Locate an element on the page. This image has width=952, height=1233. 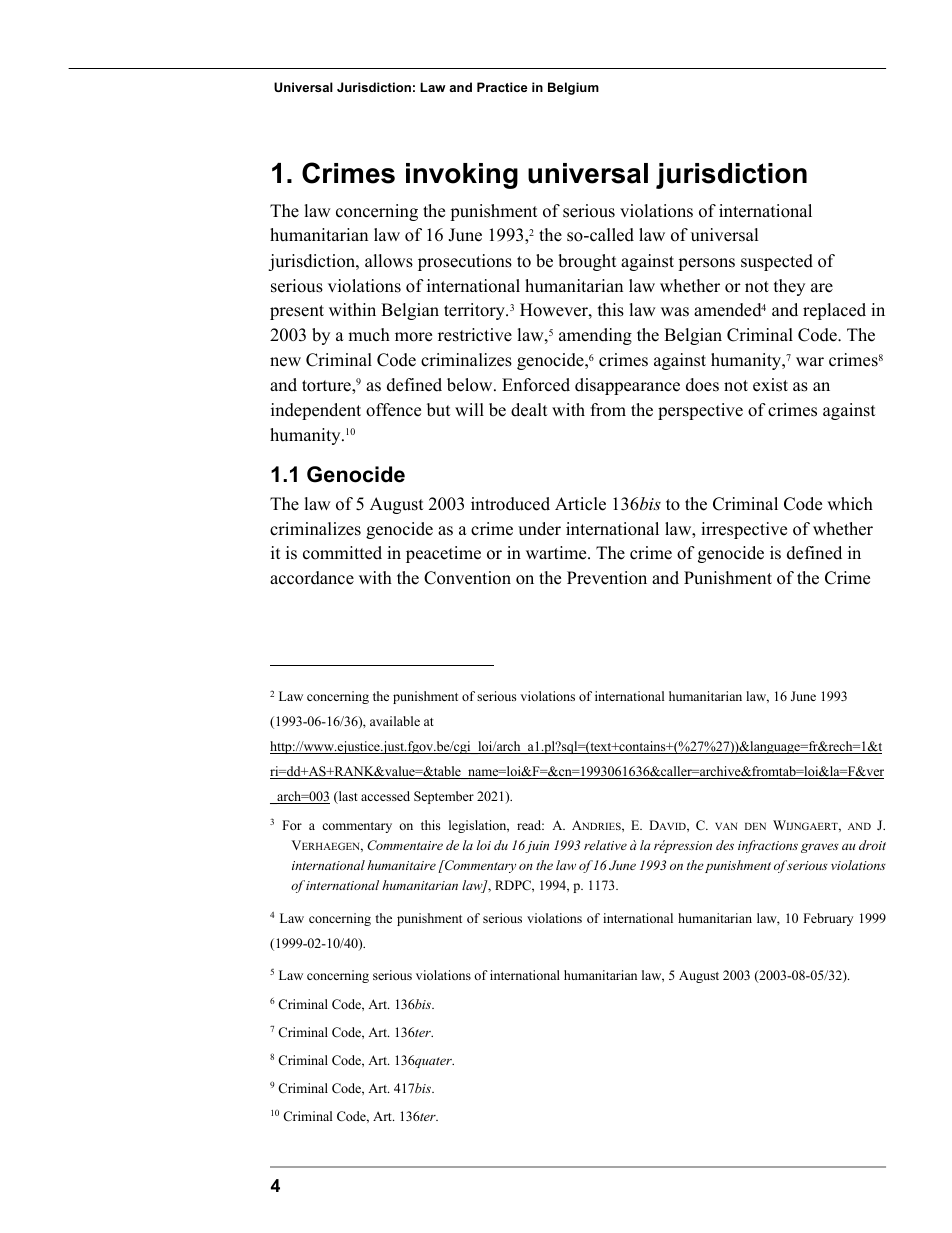
Commentaire is located at coordinates (405, 845).
